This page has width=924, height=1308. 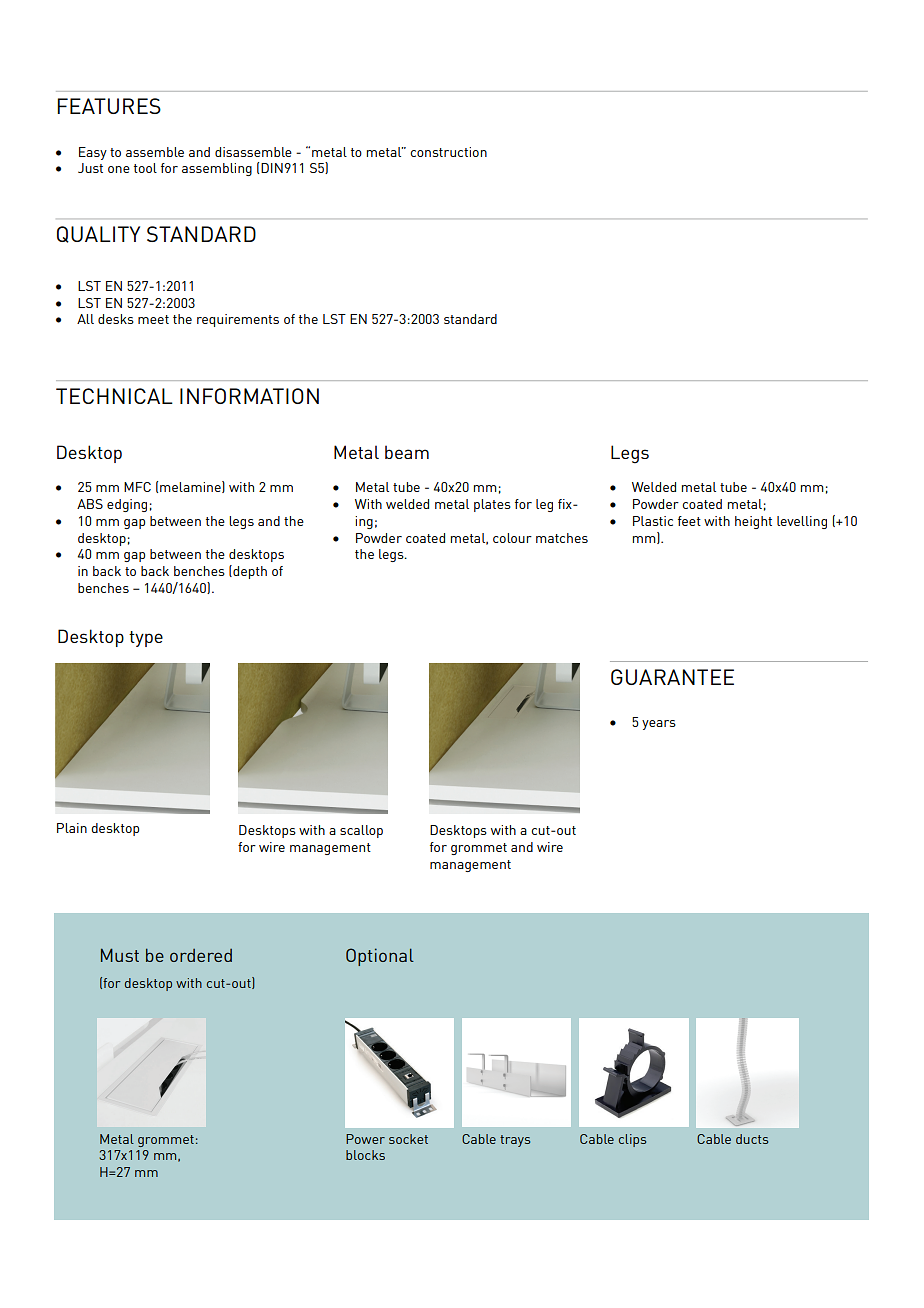 What do you see at coordinates (407, 452) in the page?
I see `beam` at bounding box center [407, 452].
